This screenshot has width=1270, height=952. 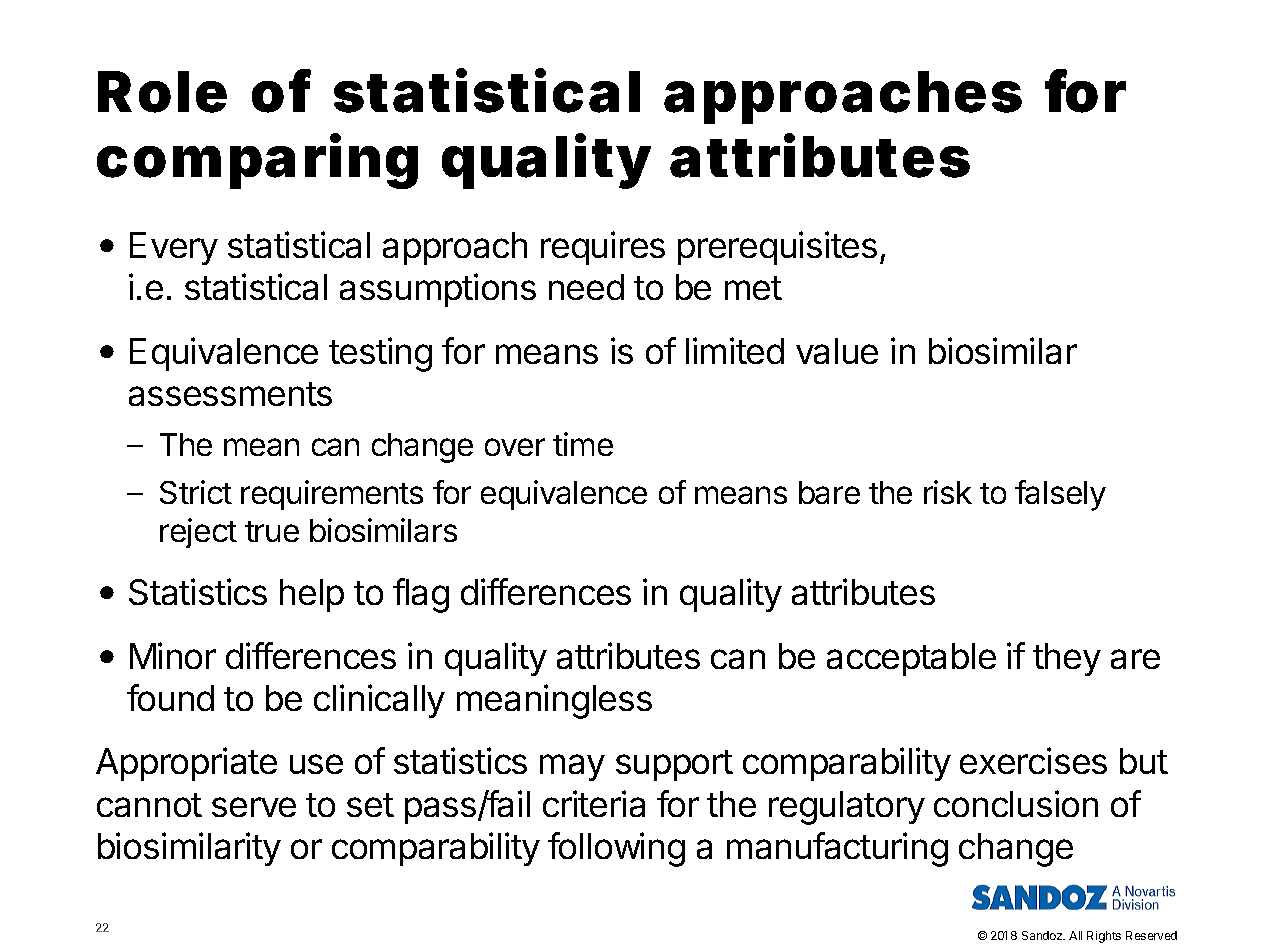 I want to click on comparing, so click(x=257, y=161).
